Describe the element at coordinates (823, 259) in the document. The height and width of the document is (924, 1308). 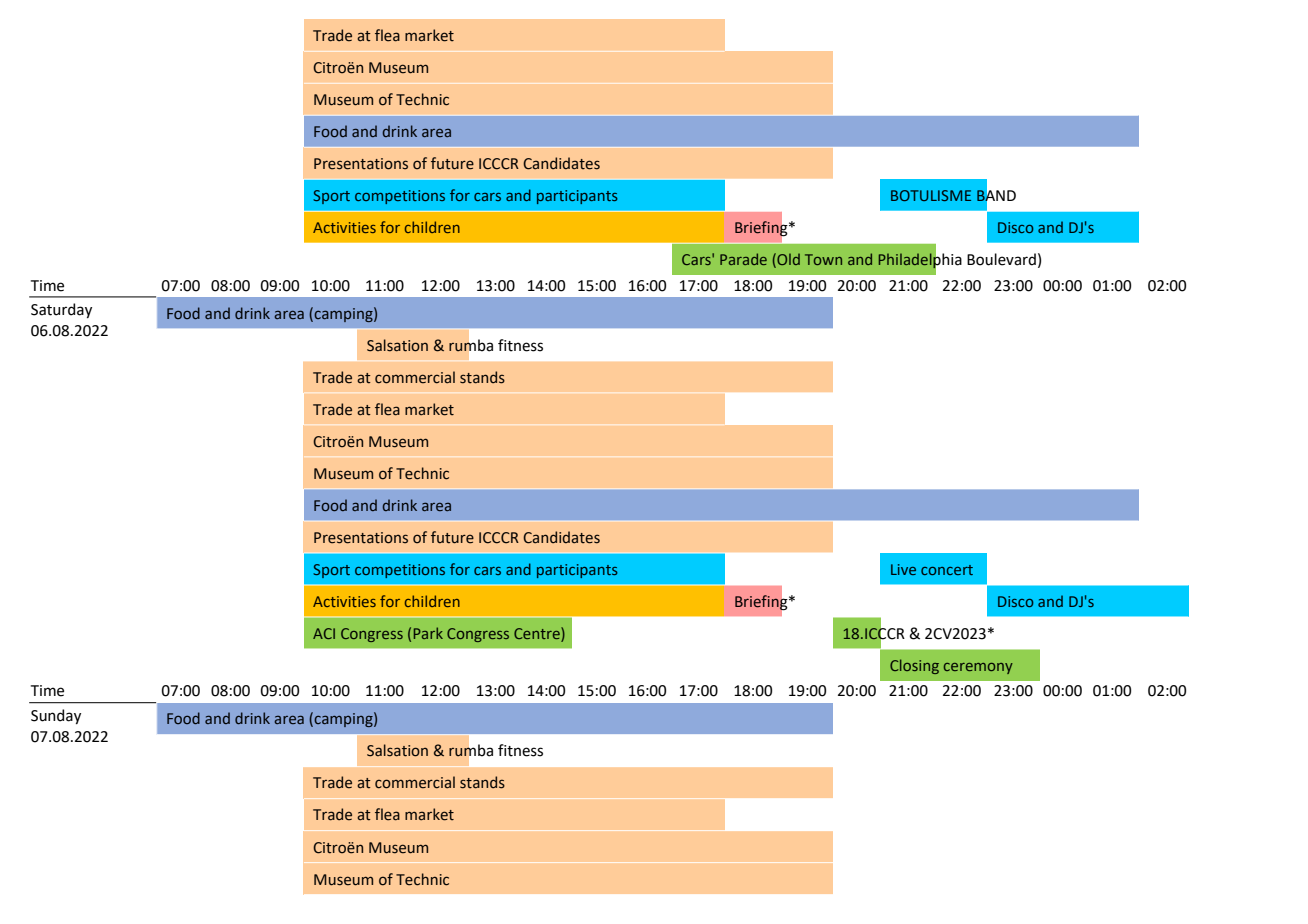
I see `Town` at that location.
